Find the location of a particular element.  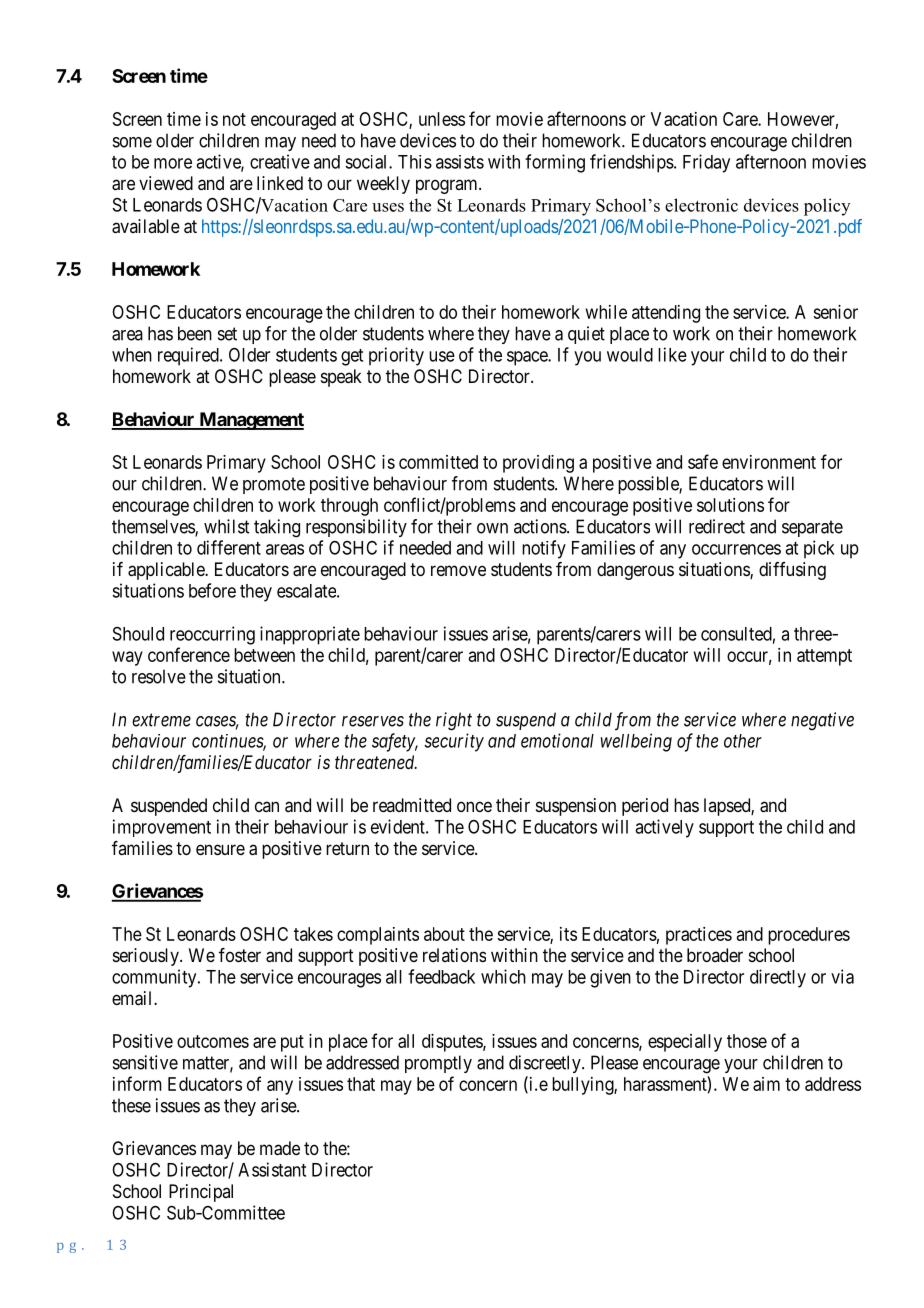

security is located at coordinates (454, 742).
